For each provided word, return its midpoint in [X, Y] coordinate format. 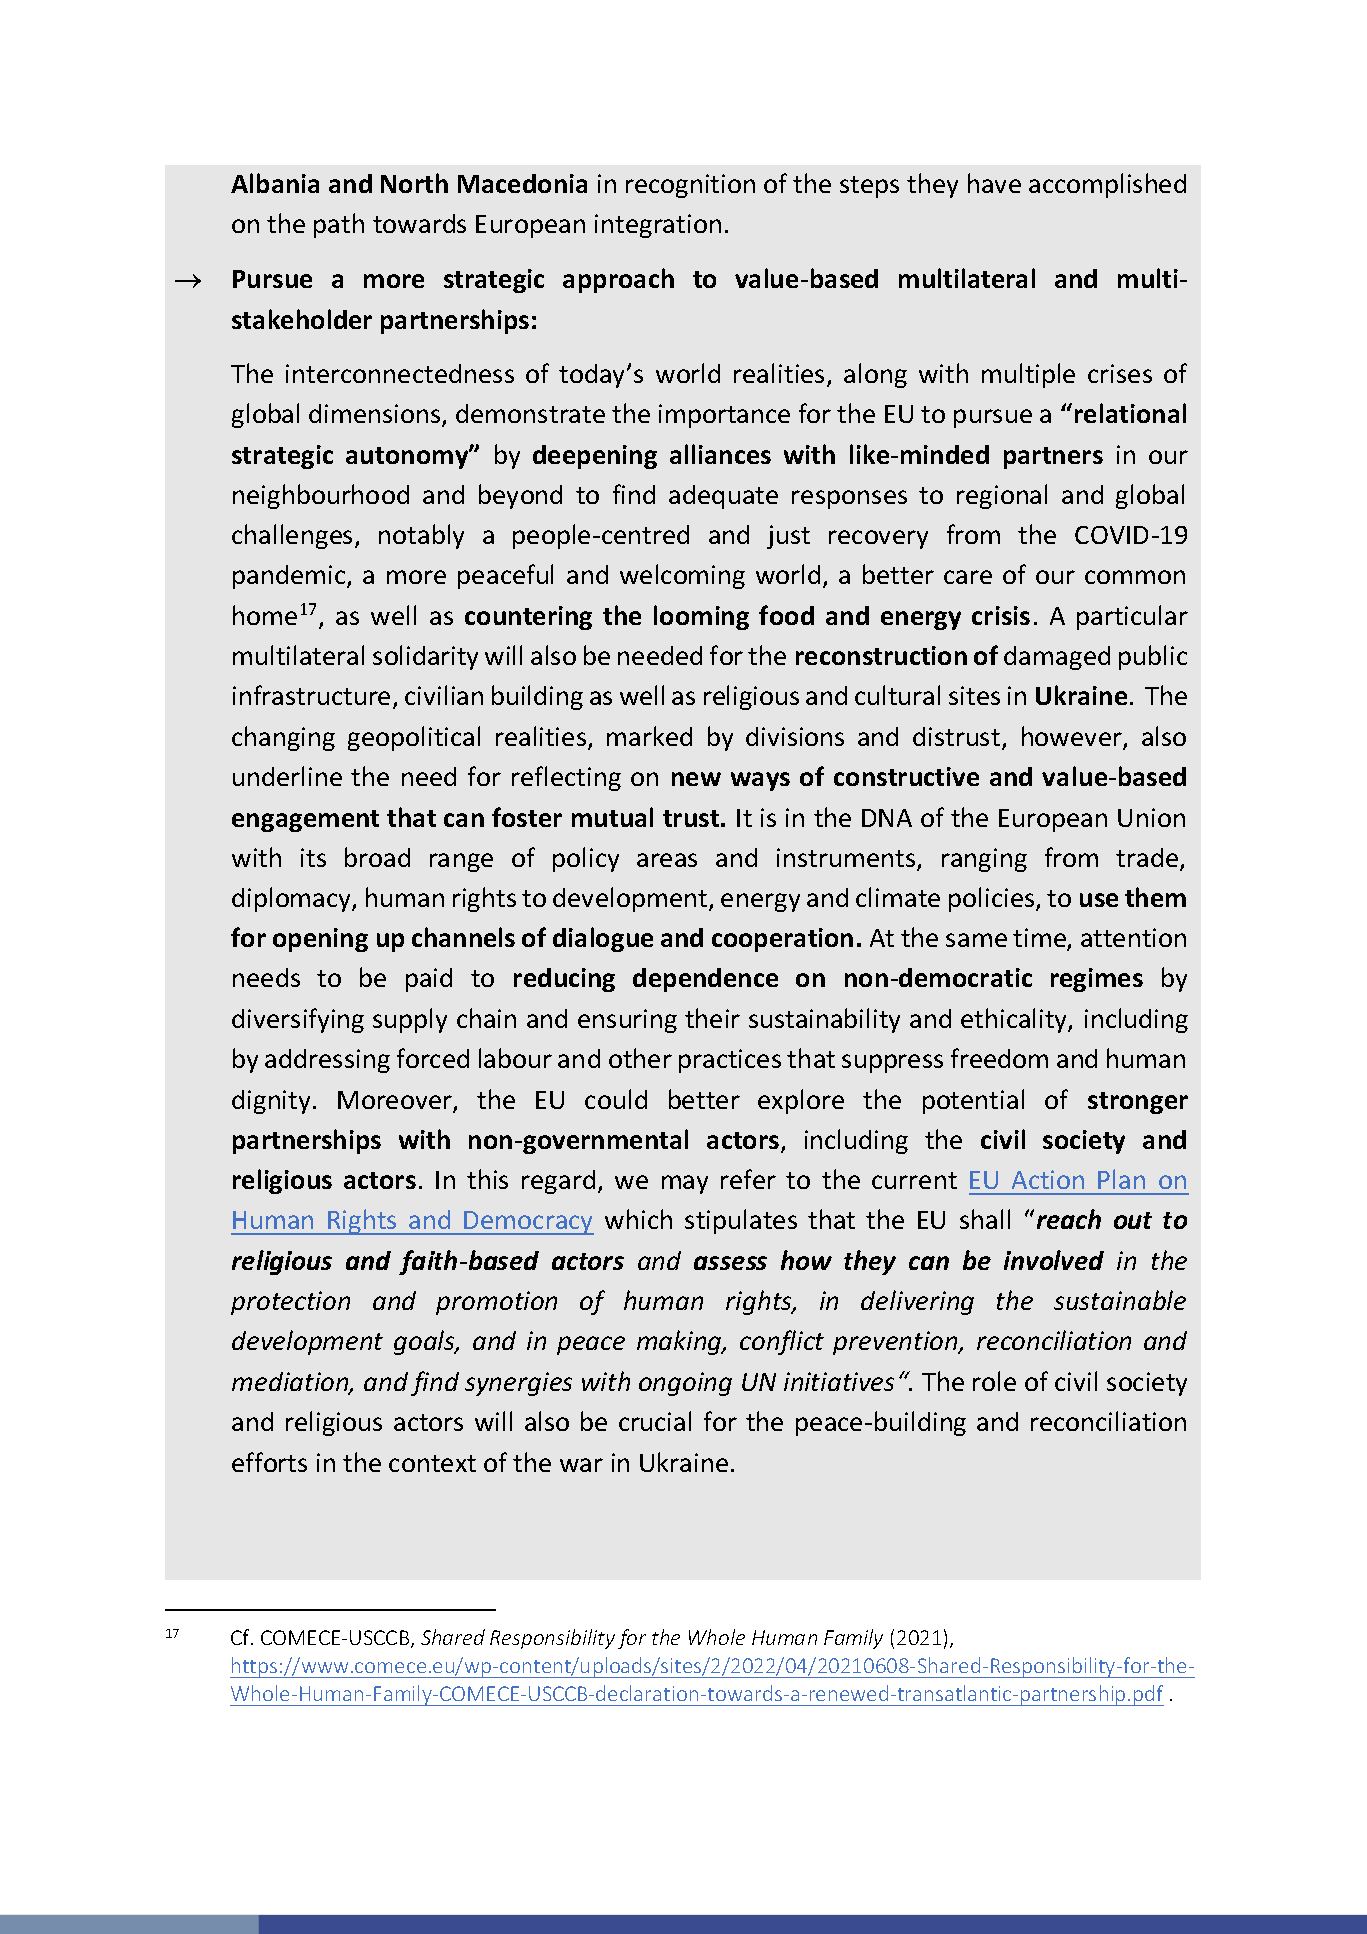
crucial [655, 1421]
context [432, 1463]
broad [377, 857]
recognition [690, 186]
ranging [984, 860]
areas [667, 860]
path [339, 225]
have [994, 183]
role [994, 1381]
